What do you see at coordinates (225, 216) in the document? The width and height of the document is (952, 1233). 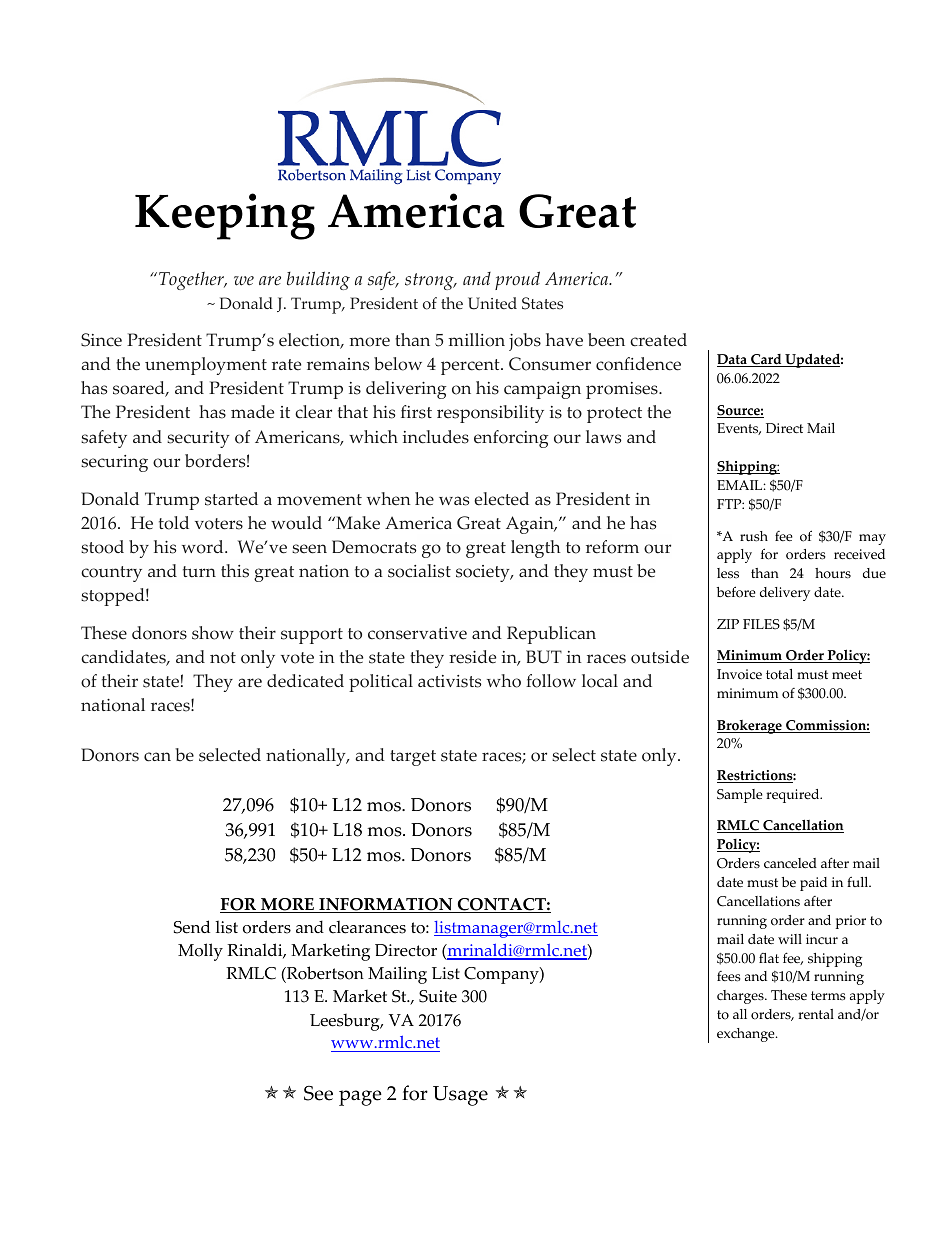 I see `Keeping` at bounding box center [225, 216].
